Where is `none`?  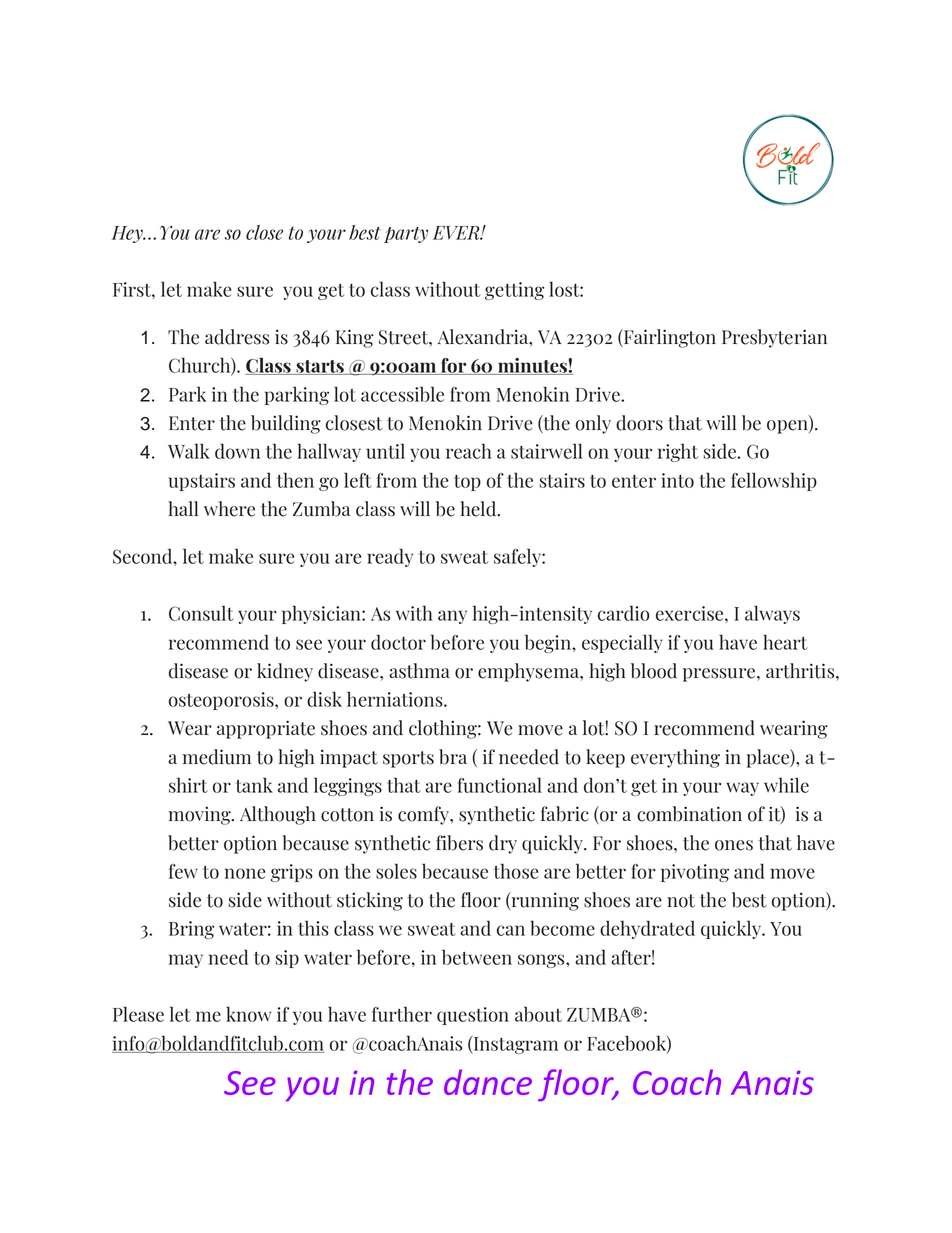 none is located at coordinates (245, 873).
